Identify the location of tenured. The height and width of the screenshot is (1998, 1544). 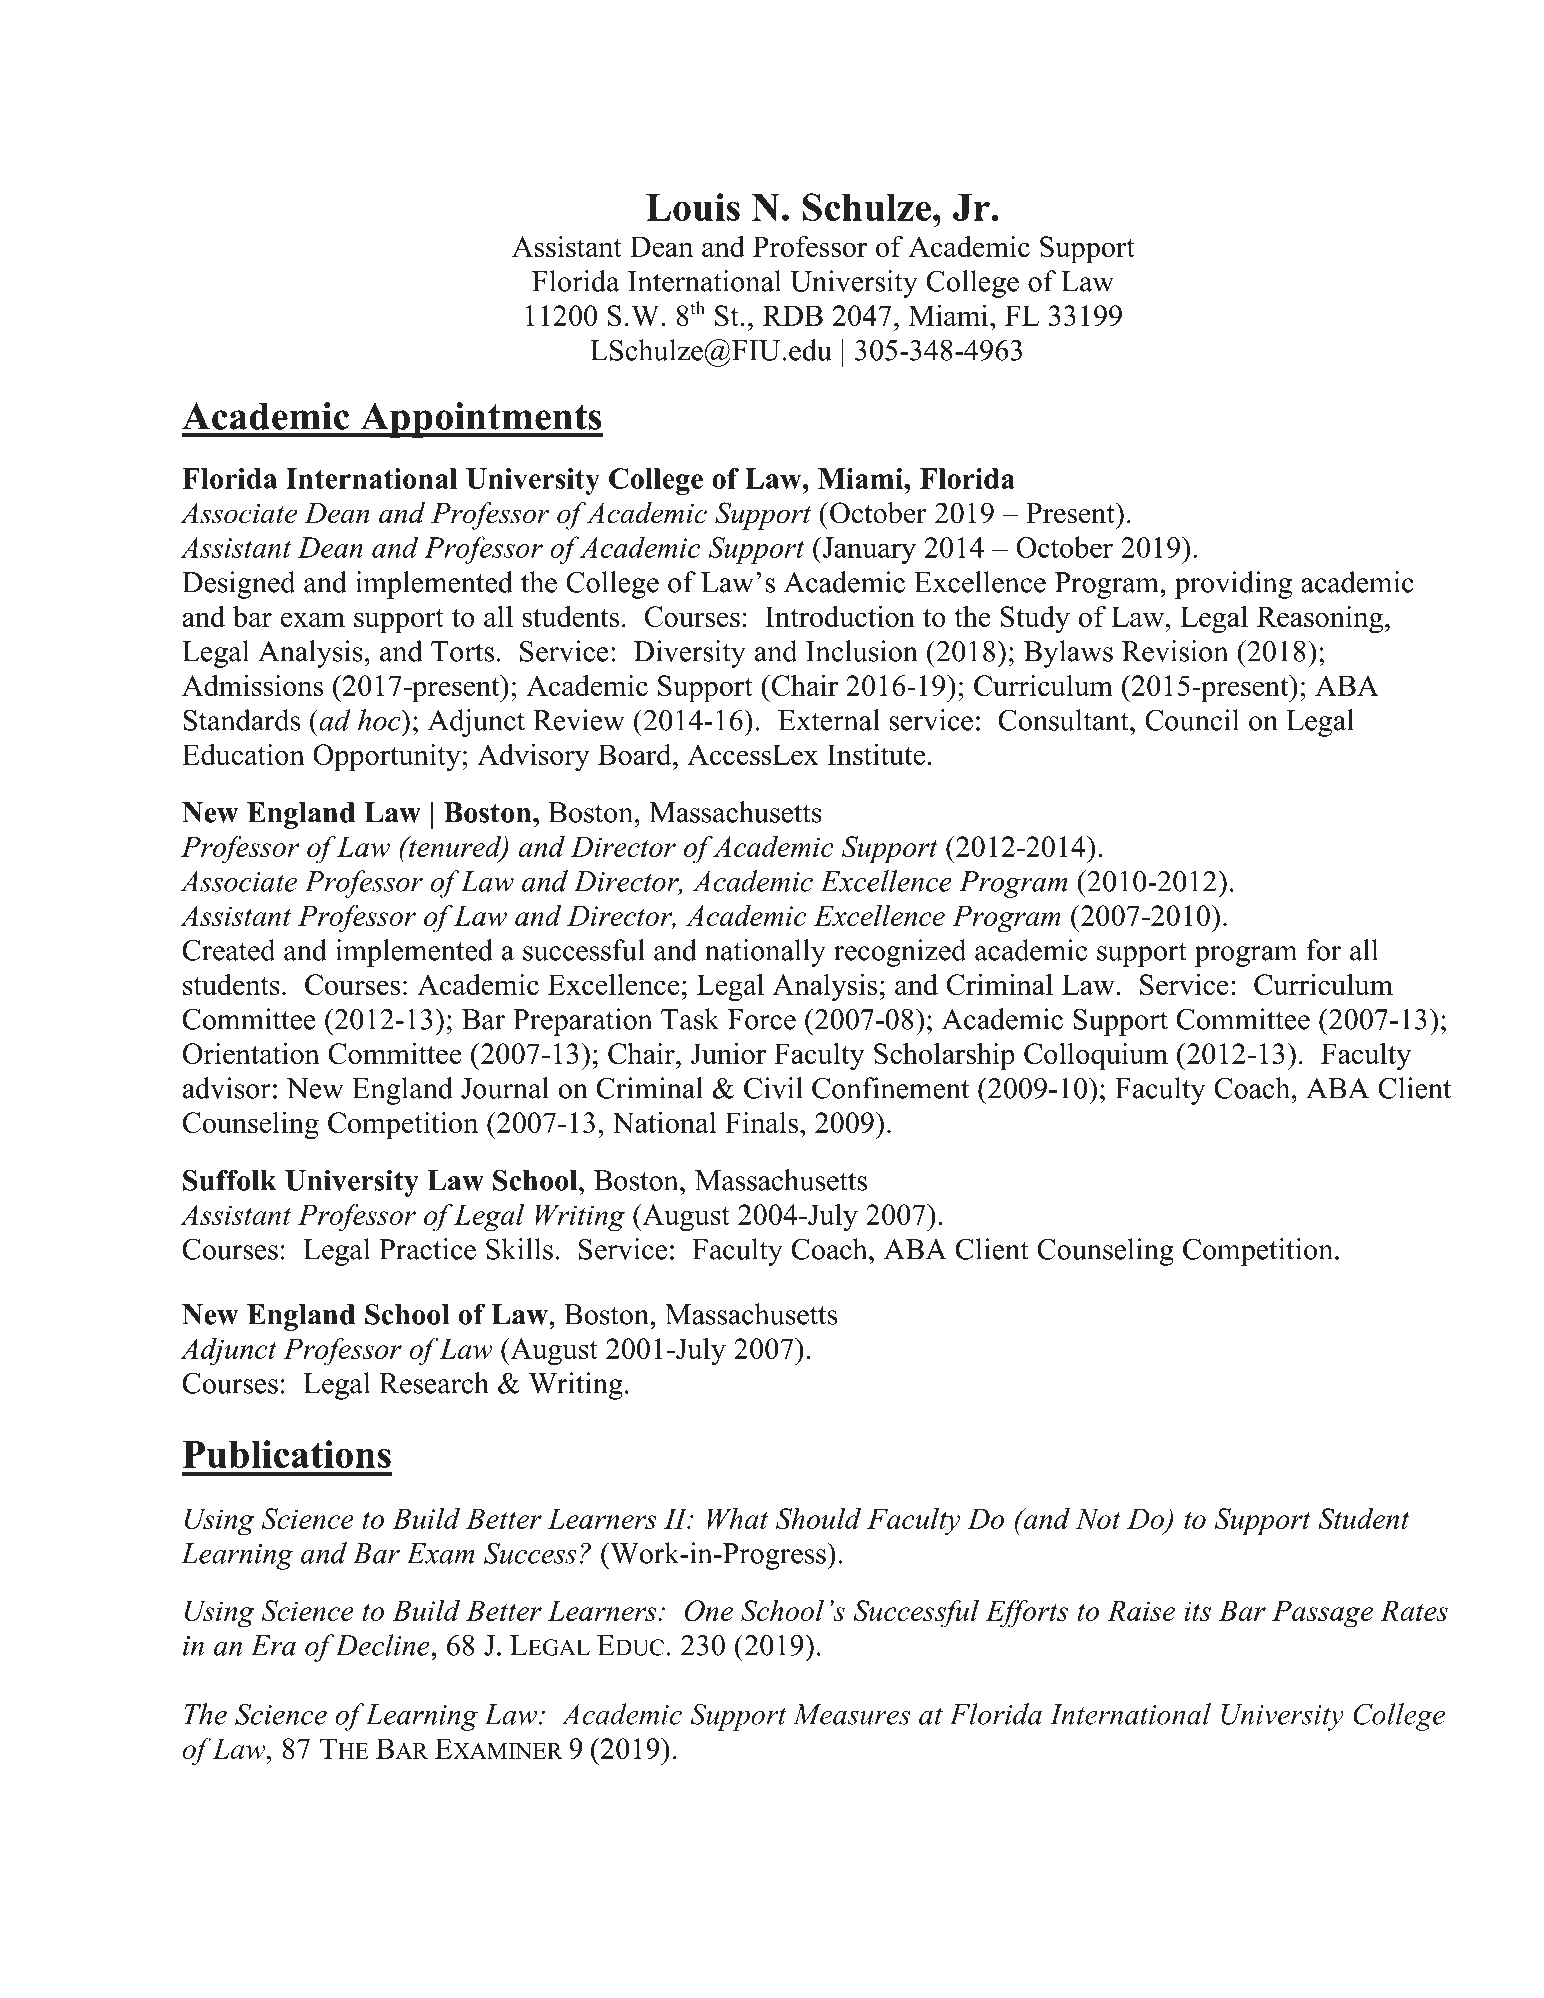
(455, 848).
